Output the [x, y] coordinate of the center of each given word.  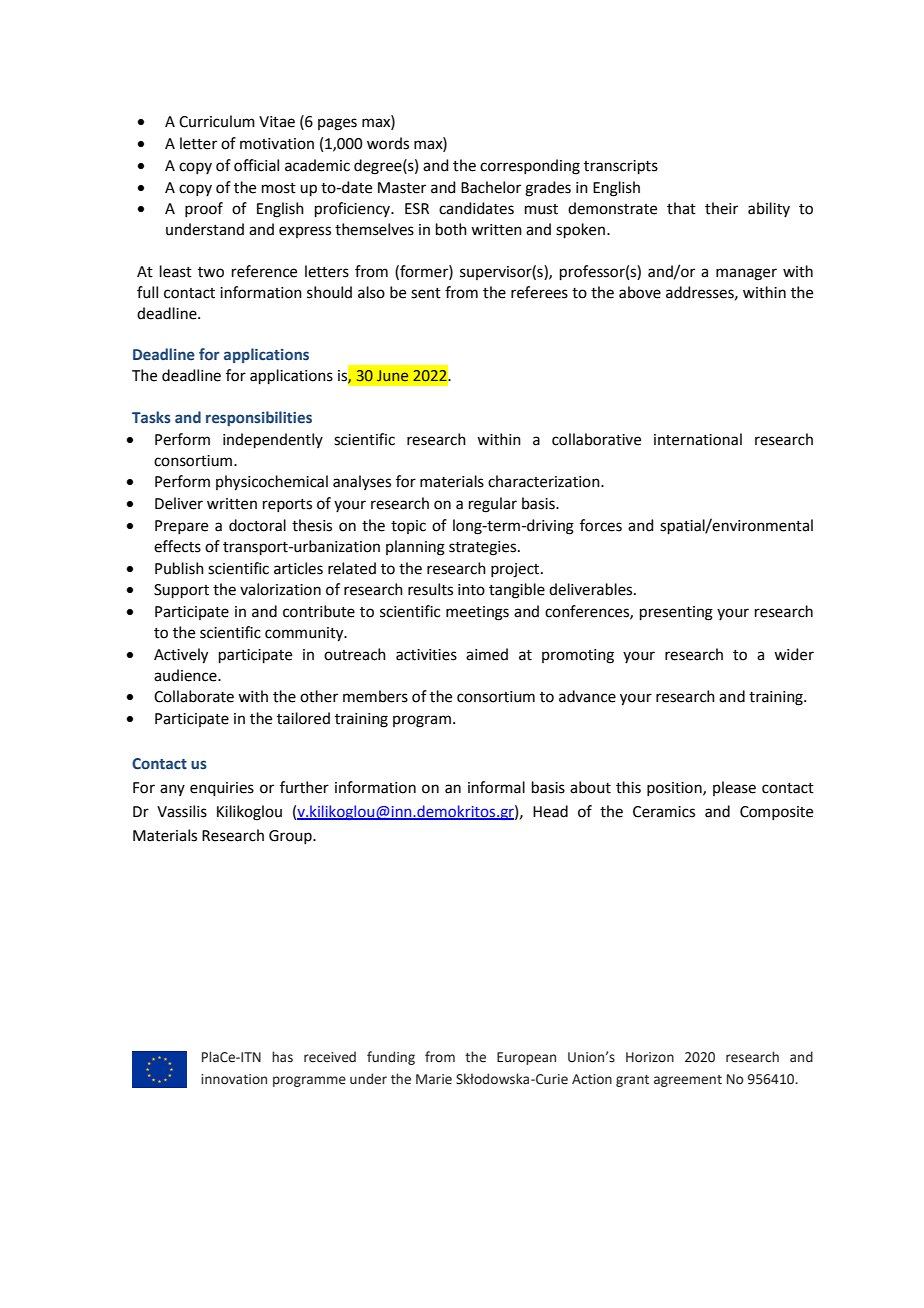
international [698, 439]
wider [794, 654]
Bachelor [491, 187]
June [392, 375]
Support [181, 591]
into [471, 590]
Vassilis [182, 811]
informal [496, 787]
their [721, 208]
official [256, 165]
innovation [234, 1079]
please [734, 788]
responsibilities [259, 418]
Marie [434, 1079]
